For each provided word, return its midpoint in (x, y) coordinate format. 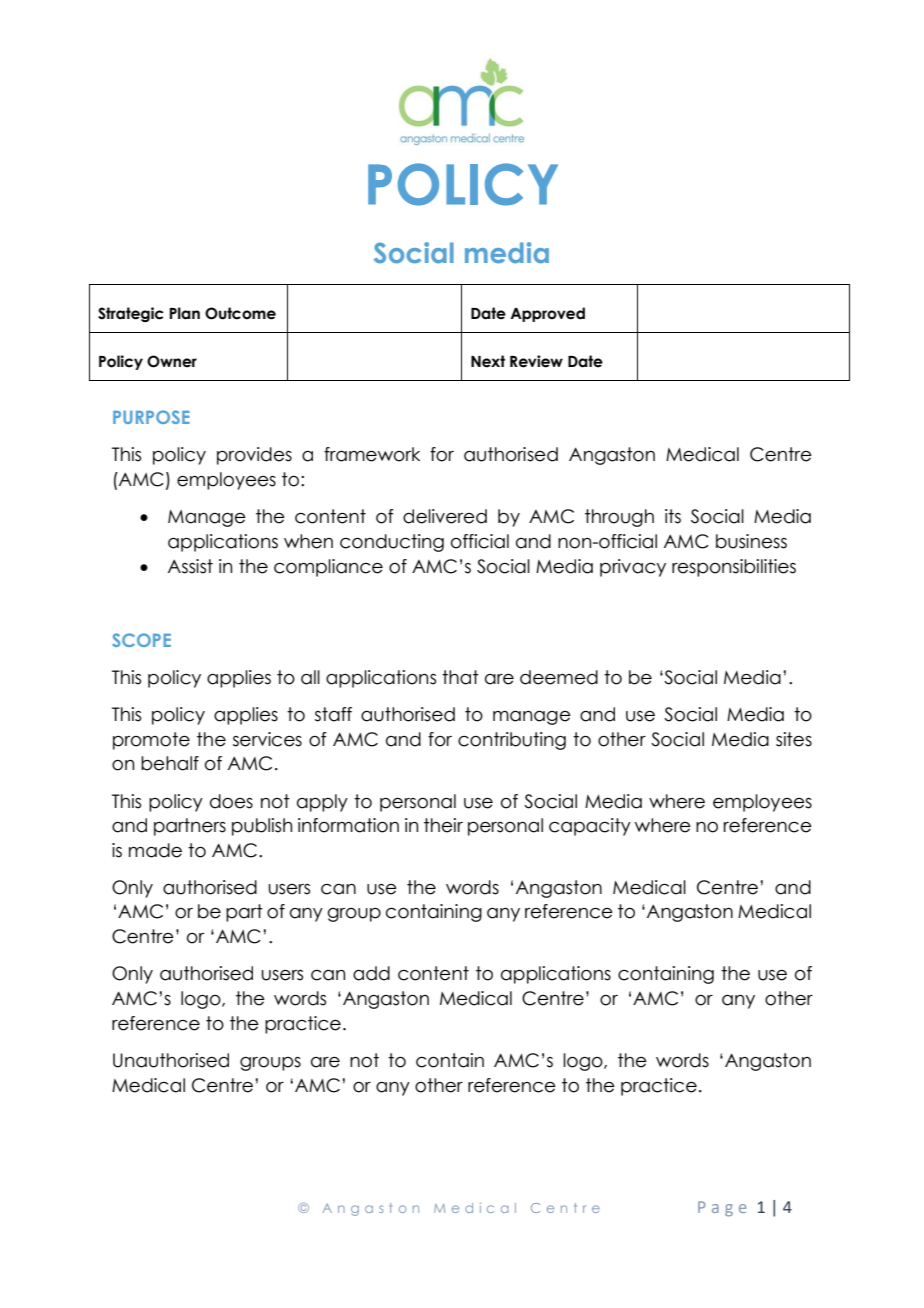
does (231, 801)
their (443, 825)
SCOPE (141, 640)
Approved (547, 314)
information (348, 825)
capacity (590, 827)
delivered (445, 516)
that (460, 677)
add (371, 973)
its (673, 516)
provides (254, 456)
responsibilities (734, 568)
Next (488, 361)
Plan (184, 313)
